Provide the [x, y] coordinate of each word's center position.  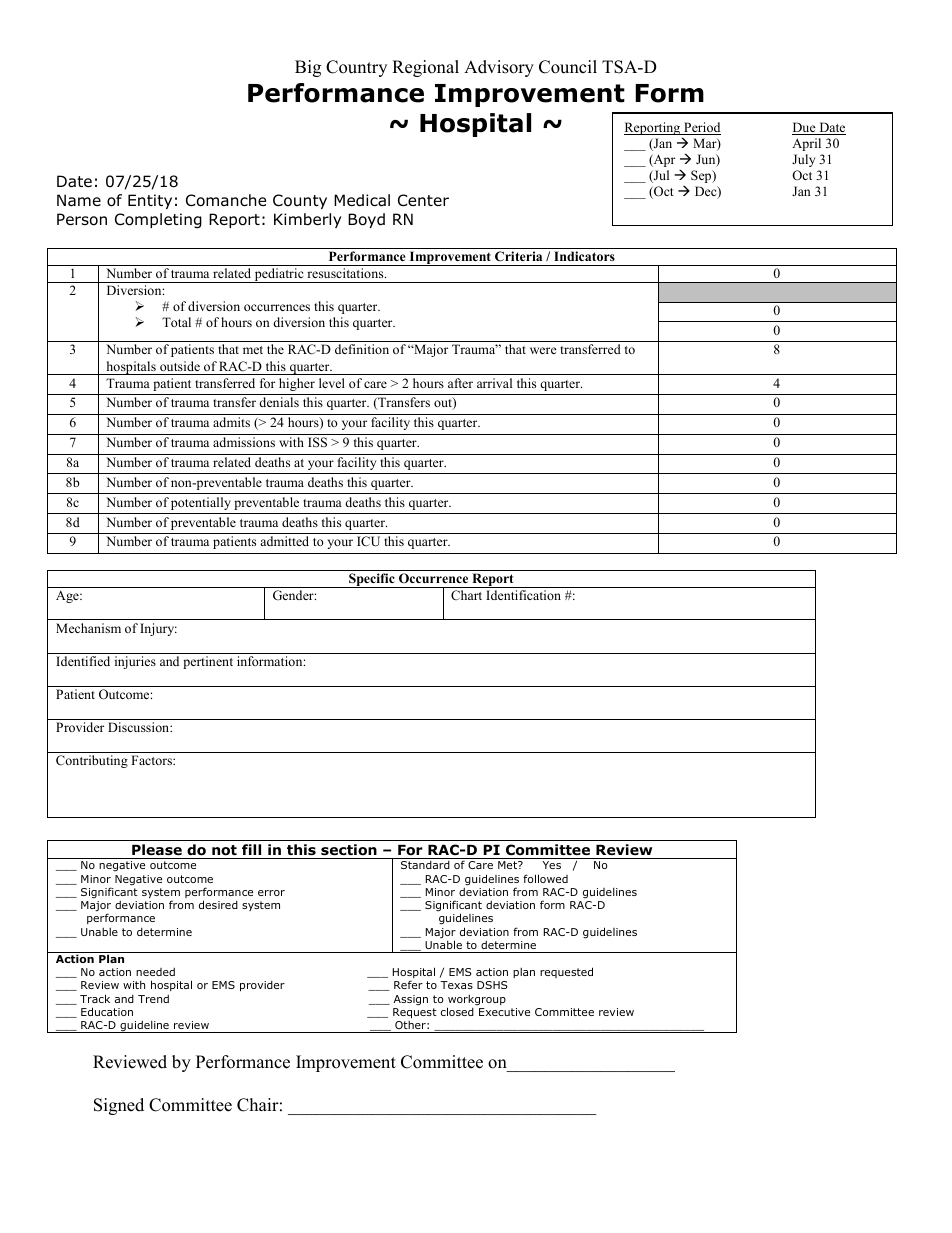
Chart [466, 595]
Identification [523, 595]
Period [701, 128]
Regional [425, 68]
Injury [158, 629]
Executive [504, 1012]
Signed [119, 1106]
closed [457, 1011]
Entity [150, 201]
